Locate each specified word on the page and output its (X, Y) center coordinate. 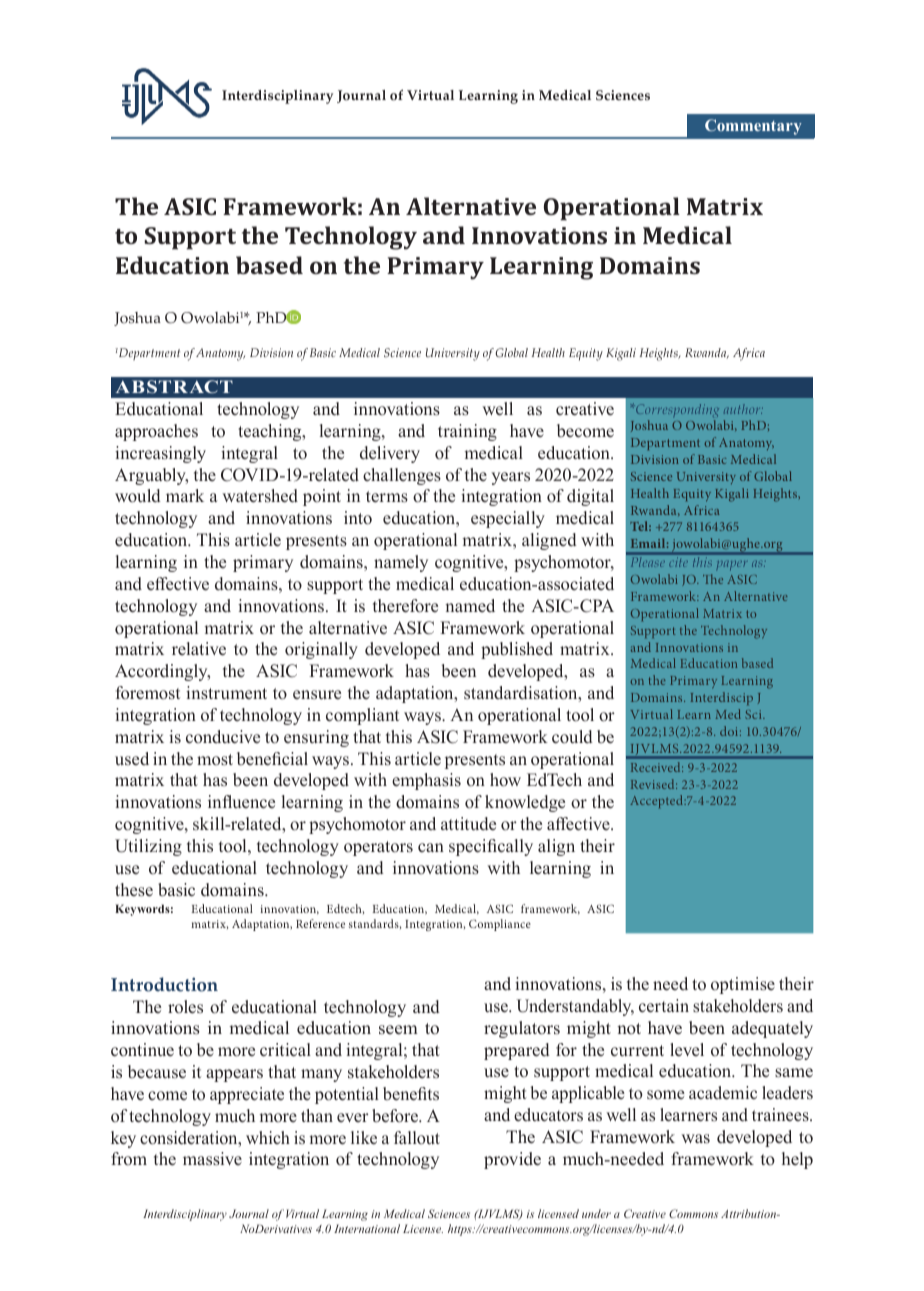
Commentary (753, 127)
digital (590, 497)
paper (732, 565)
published (517, 650)
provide (512, 1160)
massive (212, 1159)
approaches (156, 432)
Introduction (164, 984)
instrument (226, 693)
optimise (743, 985)
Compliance (500, 925)
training (467, 432)
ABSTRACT (174, 387)
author (743, 409)
